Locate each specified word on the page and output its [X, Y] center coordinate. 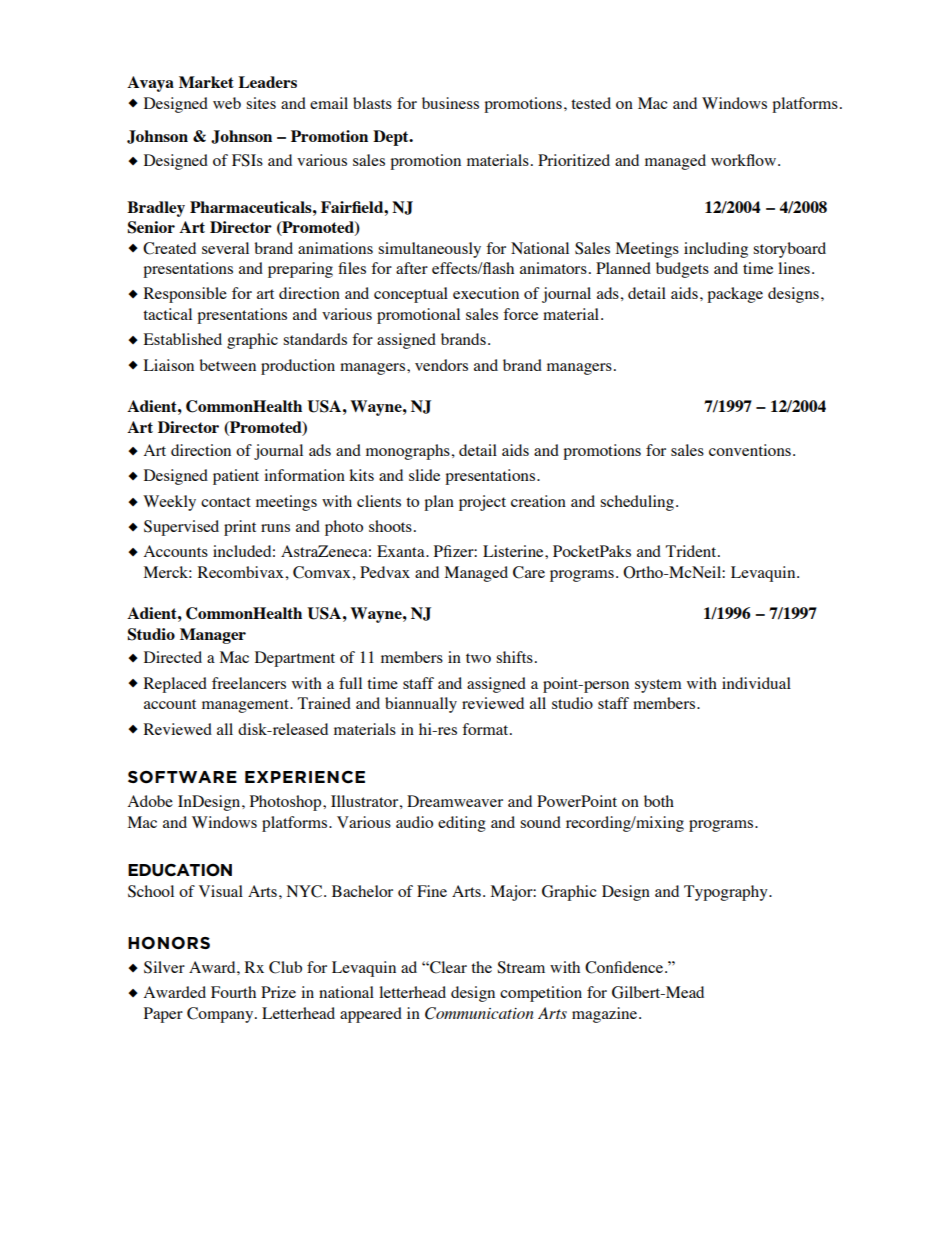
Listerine [514, 551]
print [240, 528]
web [227, 103]
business [450, 103]
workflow [745, 160]
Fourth [233, 992]
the [481, 967]
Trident [692, 551]
